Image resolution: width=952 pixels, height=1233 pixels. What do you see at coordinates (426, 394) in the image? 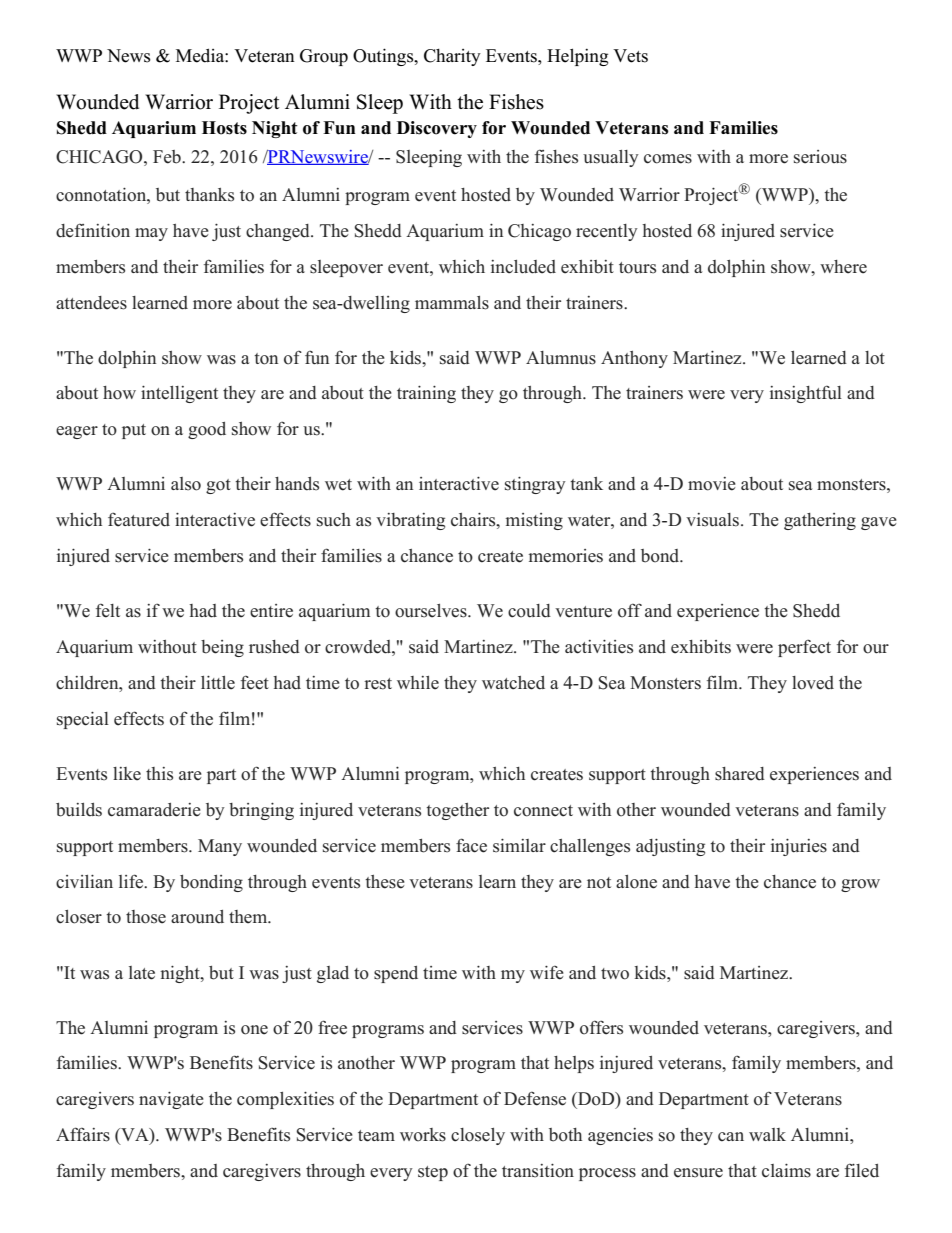
I see `training` at bounding box center [426, 394].
